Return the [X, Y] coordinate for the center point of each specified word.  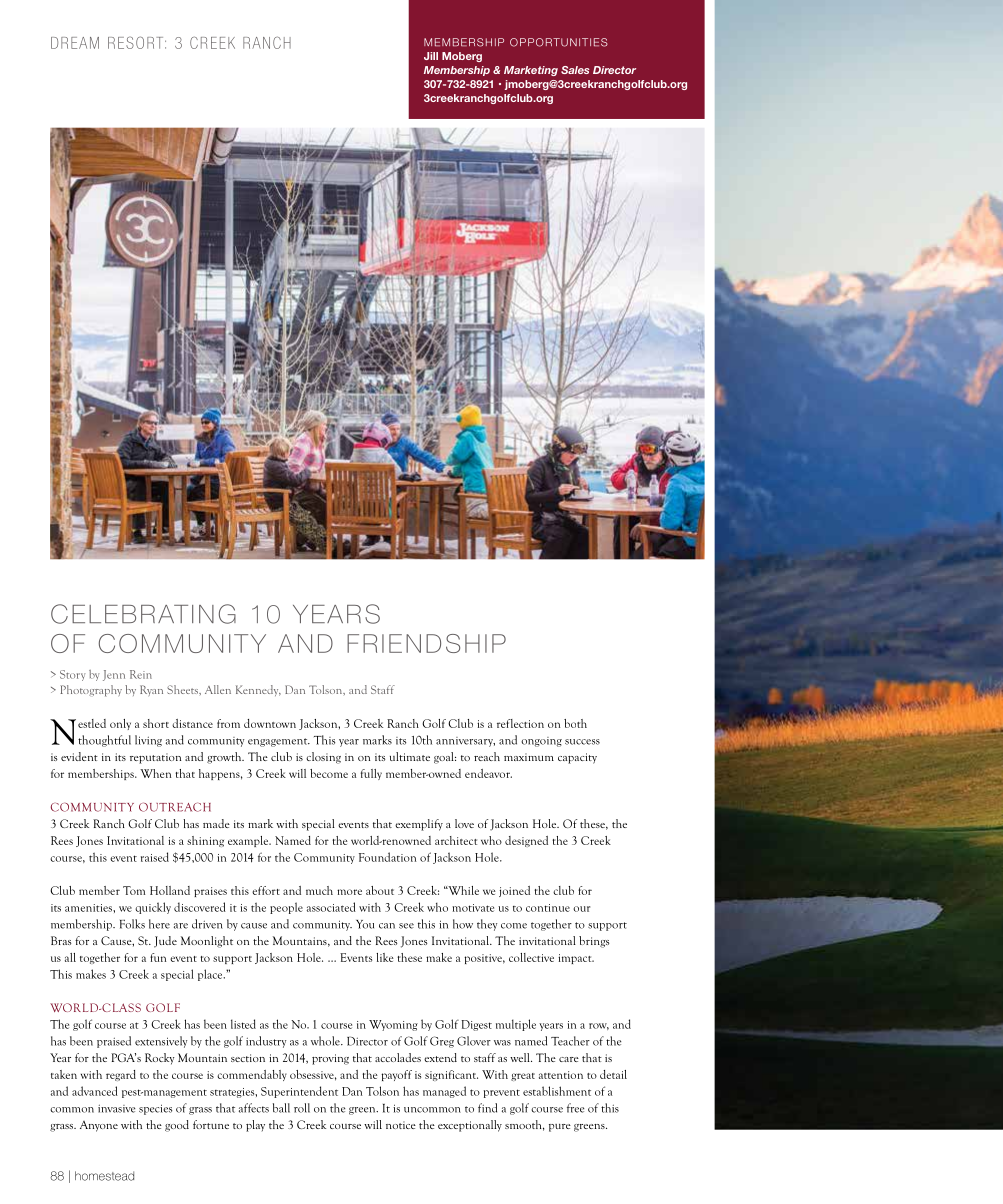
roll [302, 1108]
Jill [431, 56]
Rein [141, 674]
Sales [575, 70]
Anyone [99, 1126]
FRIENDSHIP [426, 643]
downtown [270, 723]
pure [560, 1128]
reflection [520, 723]
